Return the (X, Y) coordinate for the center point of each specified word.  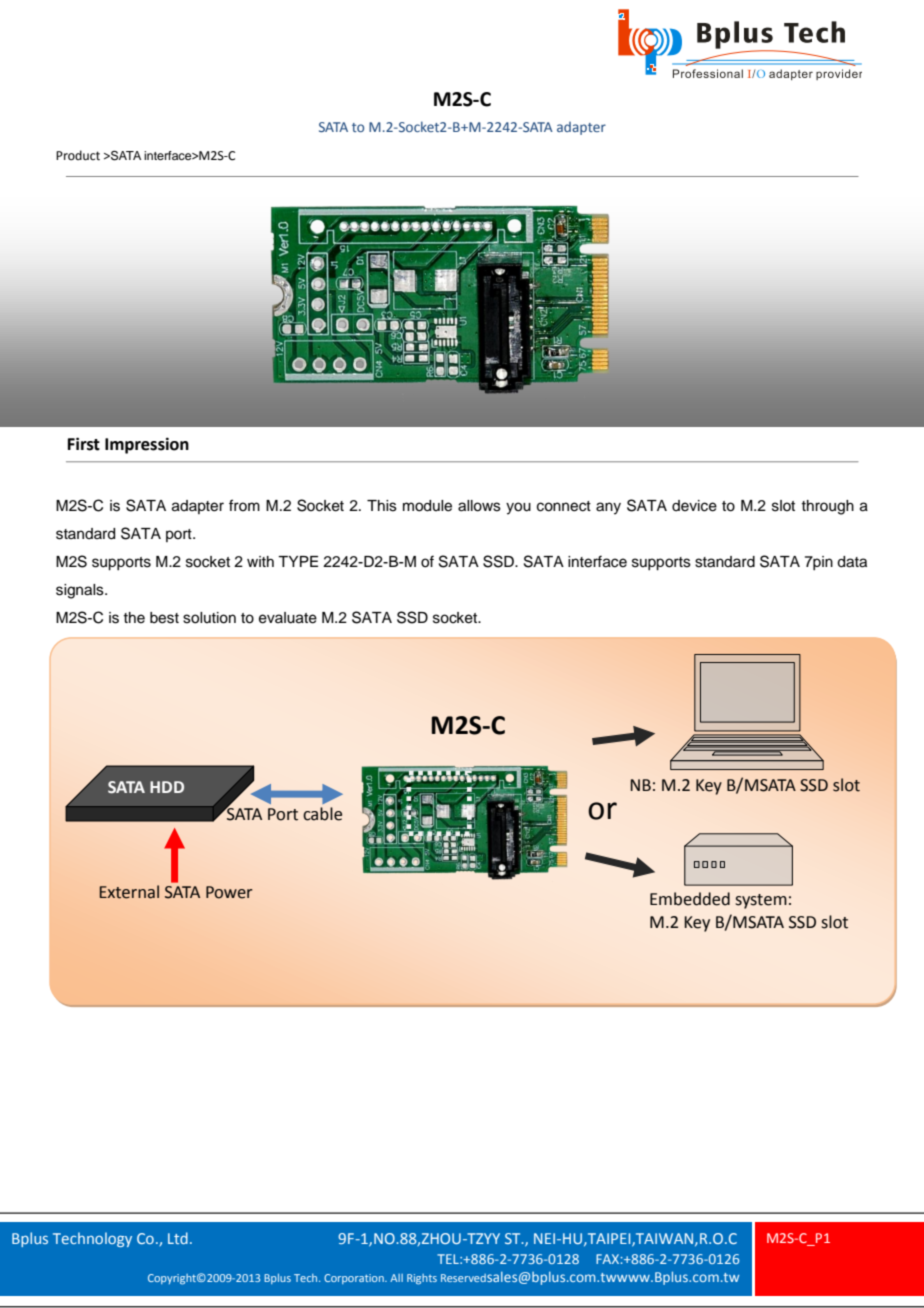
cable (322, 814)
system (761, 901)
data (852, 562)
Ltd (178, 1238)
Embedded (690, 899)
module (427, 506)
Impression (147, 445)
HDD (167, 787)
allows (479, 506)
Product (78, 155)
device (694, 506)
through (827, 507)
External (129, 892)
